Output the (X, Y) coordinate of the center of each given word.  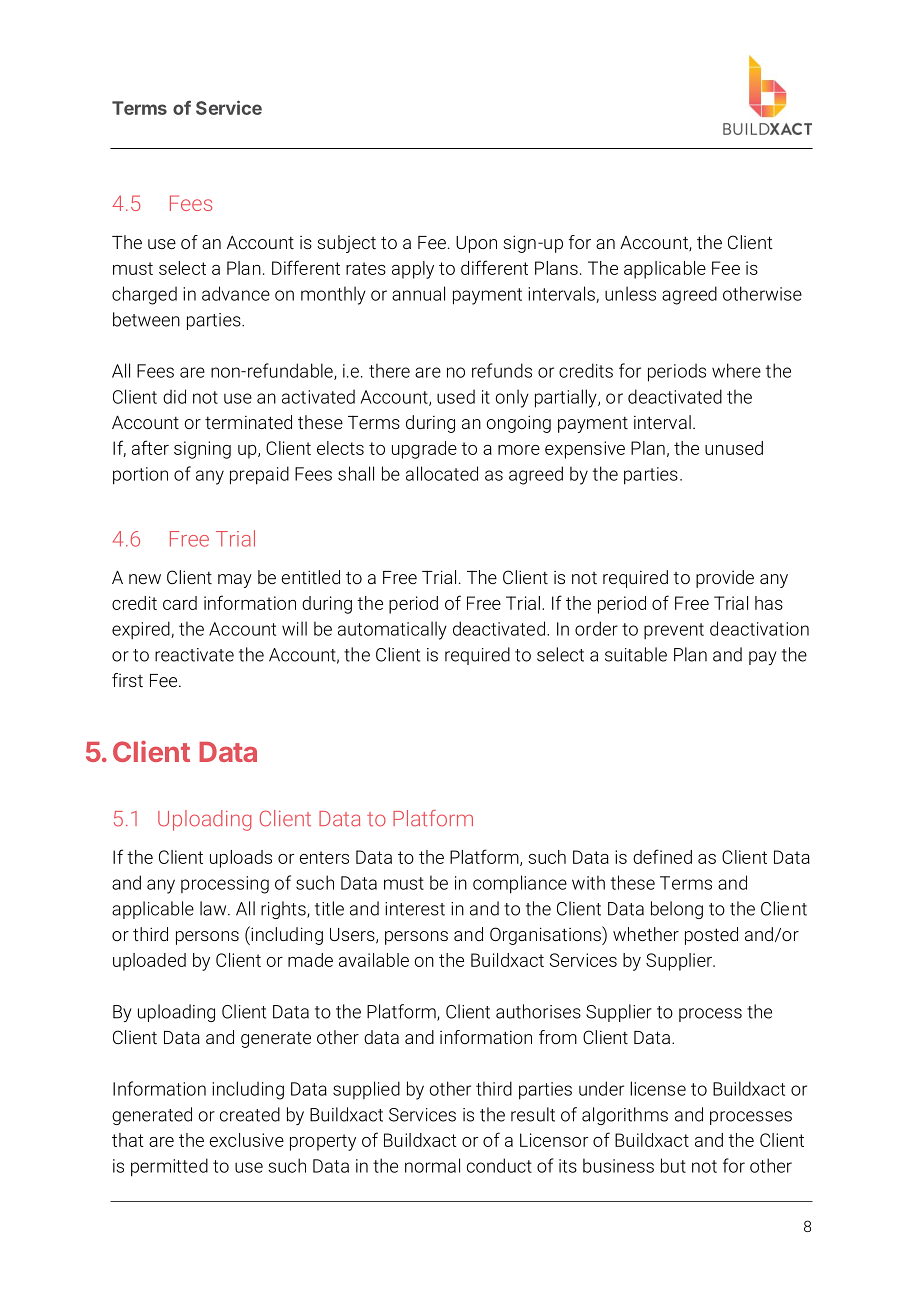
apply (413, 270)
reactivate (194, 655)
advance (236, 293)
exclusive (247, 1140)
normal (432, 1165)
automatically (392, 630)
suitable (636, 654)
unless (630, 293)
